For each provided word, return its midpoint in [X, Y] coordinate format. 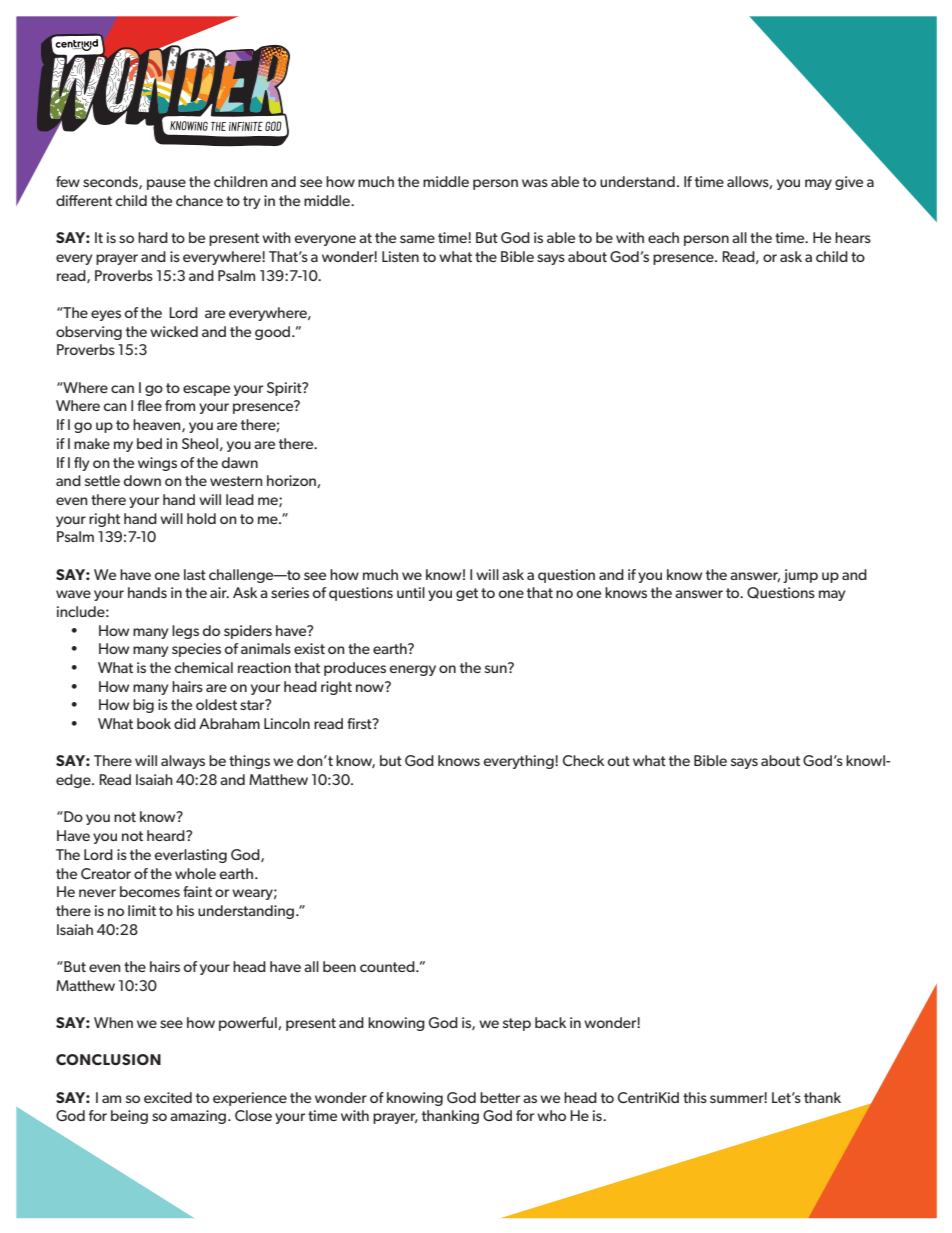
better [500, 1097]
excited [168, 1097]
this [695, 1097]
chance [199, 200]
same [417, 239]
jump [800, 576]
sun [497, 668]
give [849, 183]
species [196, 650]
